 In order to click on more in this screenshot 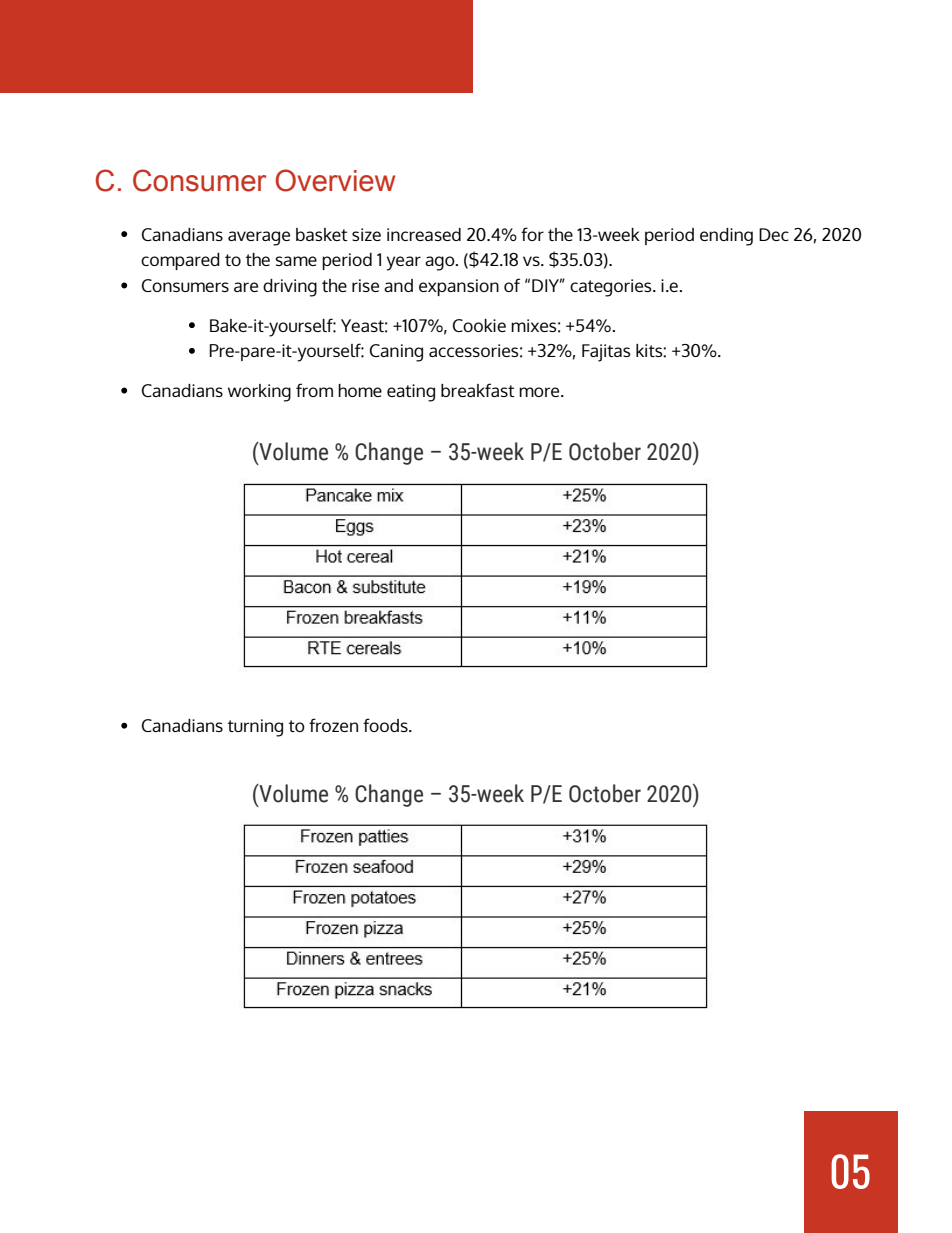, I will do `click(540, 392)`.
